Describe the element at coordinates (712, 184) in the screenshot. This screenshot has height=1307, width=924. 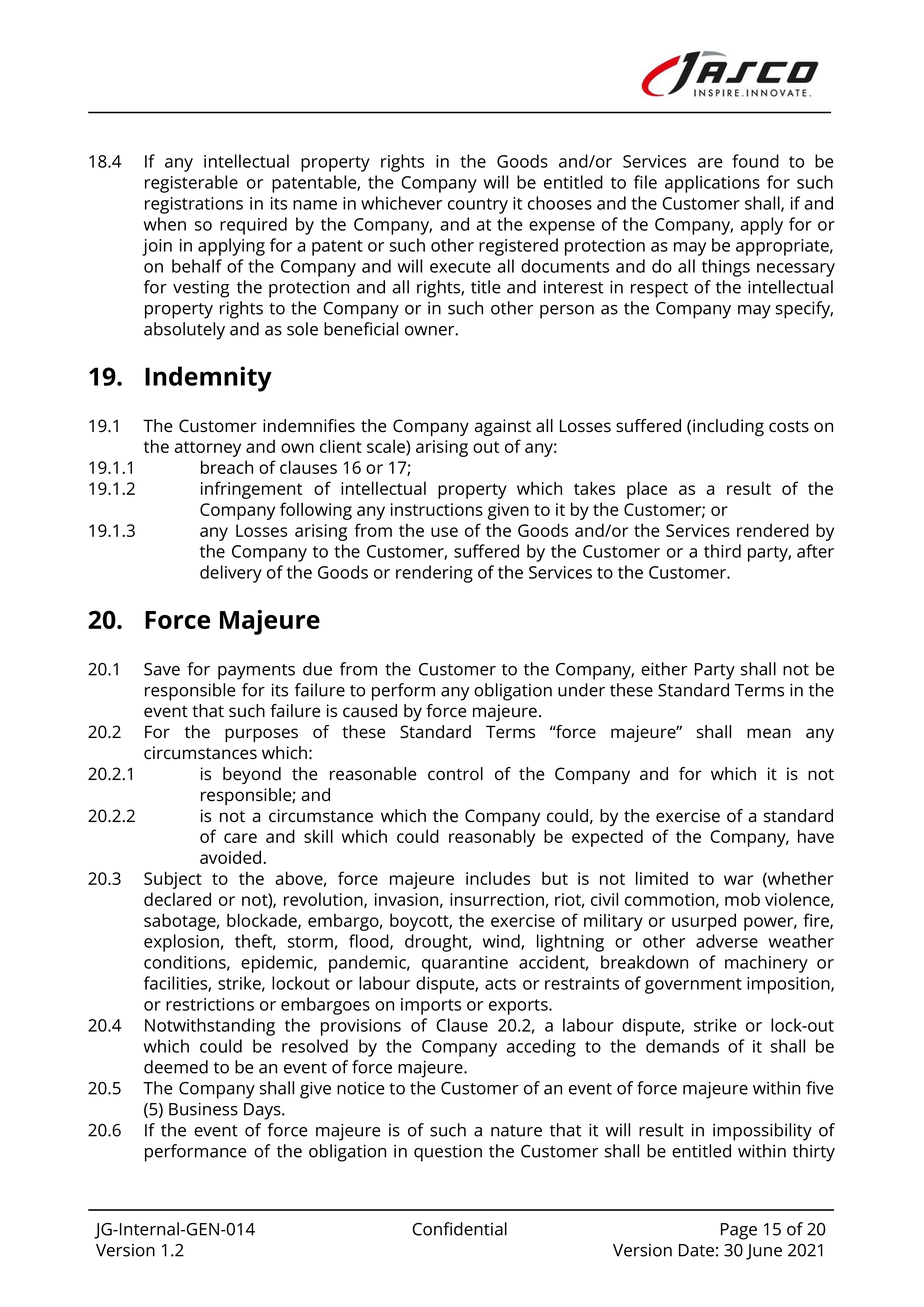
I see `applications` at that location.
